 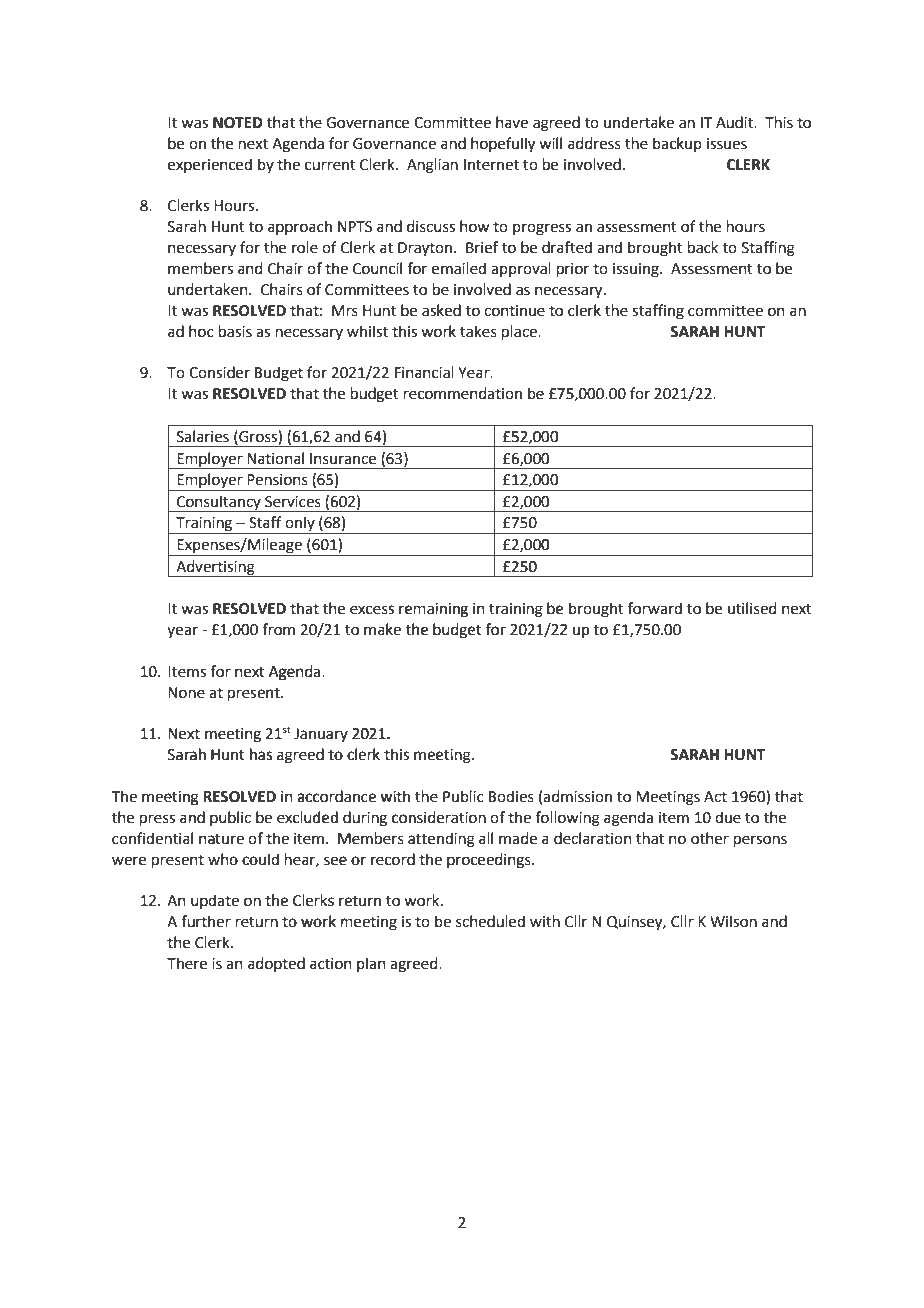 I want to click on experienced, so click(x=210, y=165).
